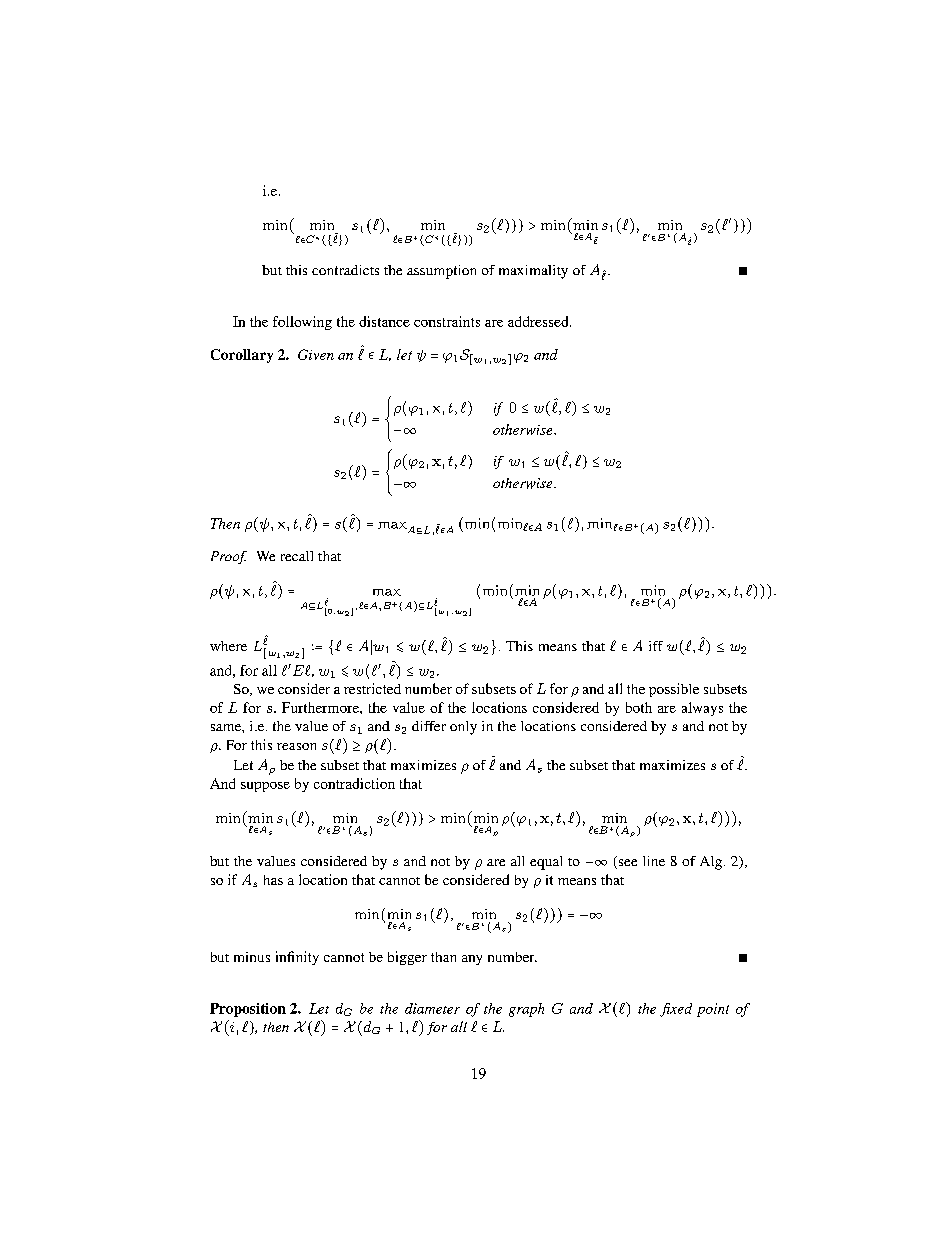  What do you see at coordinates (297, 556) in the screenshot?
I see `recall` at bounding box center [297, 556].
